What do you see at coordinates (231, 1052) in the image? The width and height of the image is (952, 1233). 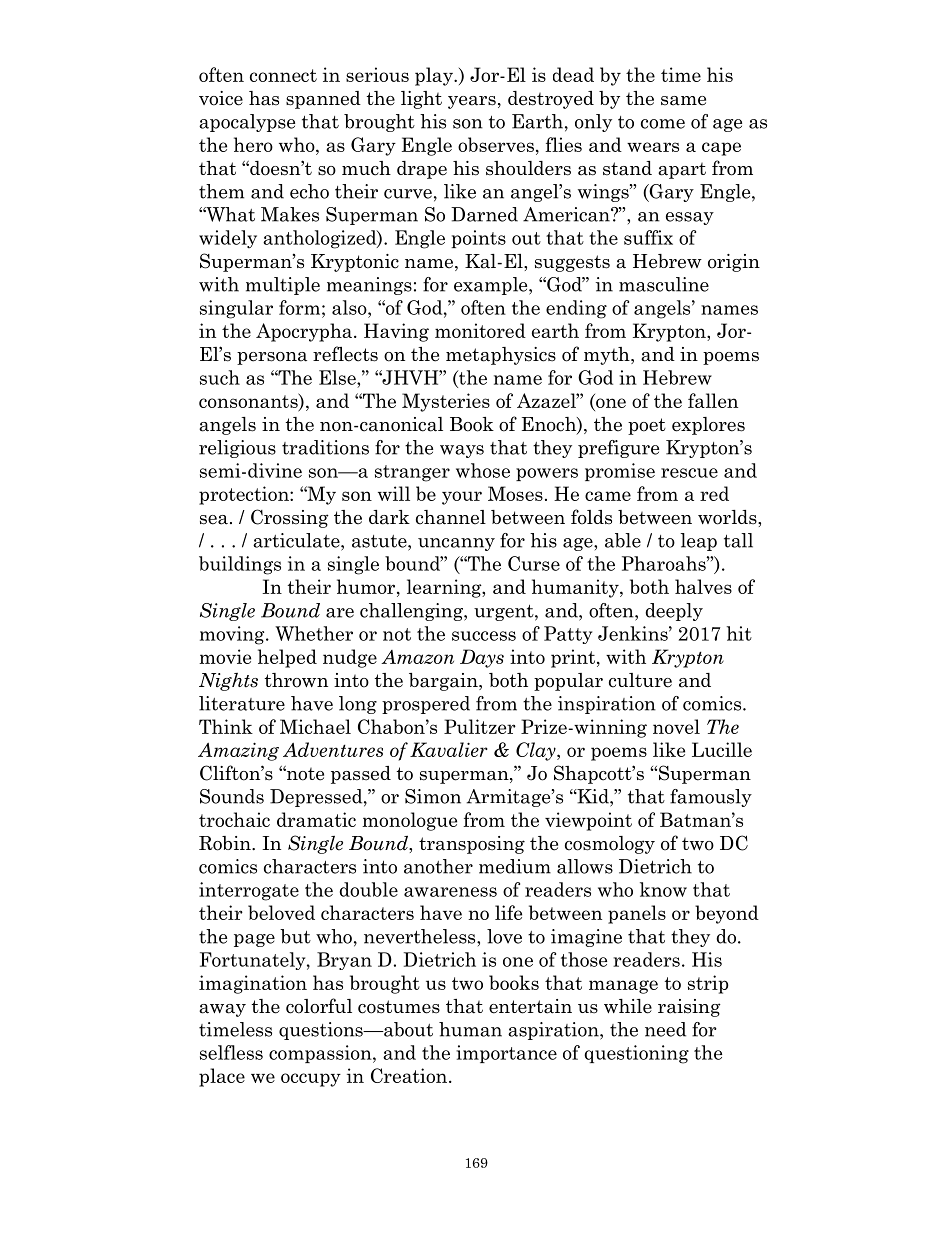 I see `selfless` at bounding box center [231, 1052].
